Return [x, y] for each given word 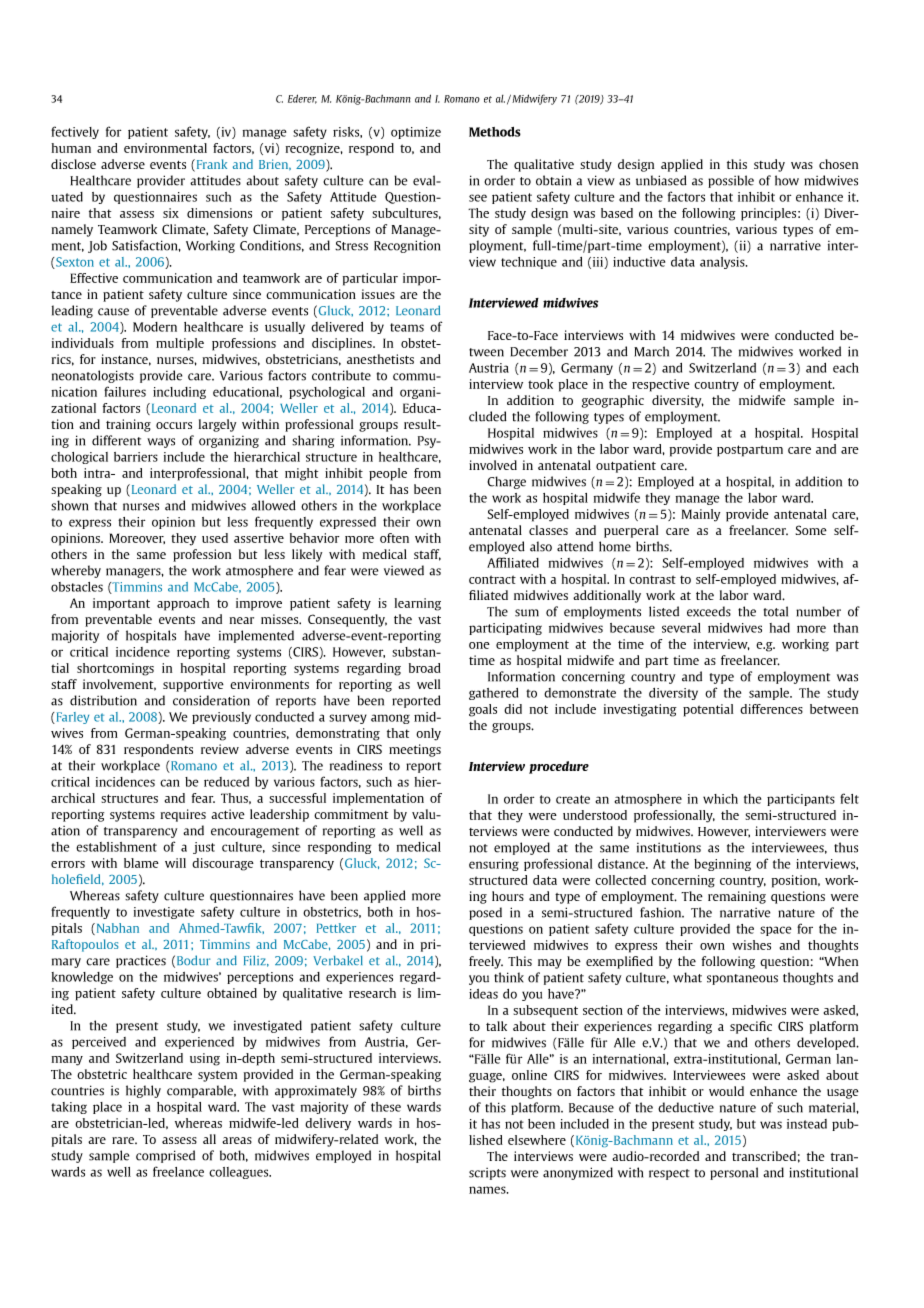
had [780, 628]
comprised [165, 1156]
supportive [193, 685]
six [171, 213]
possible [731, 181]
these [386, 1107]
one [479, 645]
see [478, 198]
